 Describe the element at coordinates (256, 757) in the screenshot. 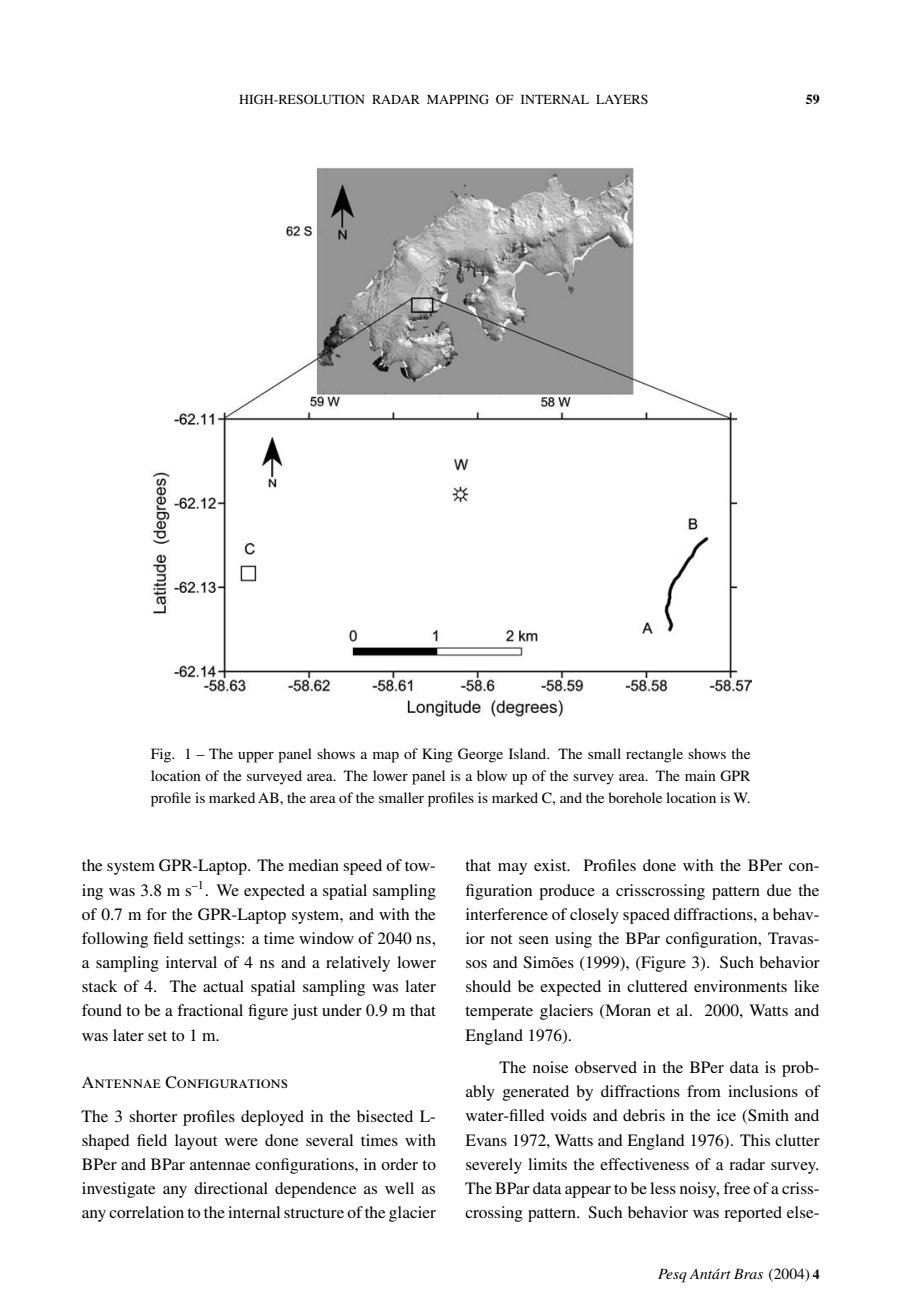

I see `upper` at that location.
